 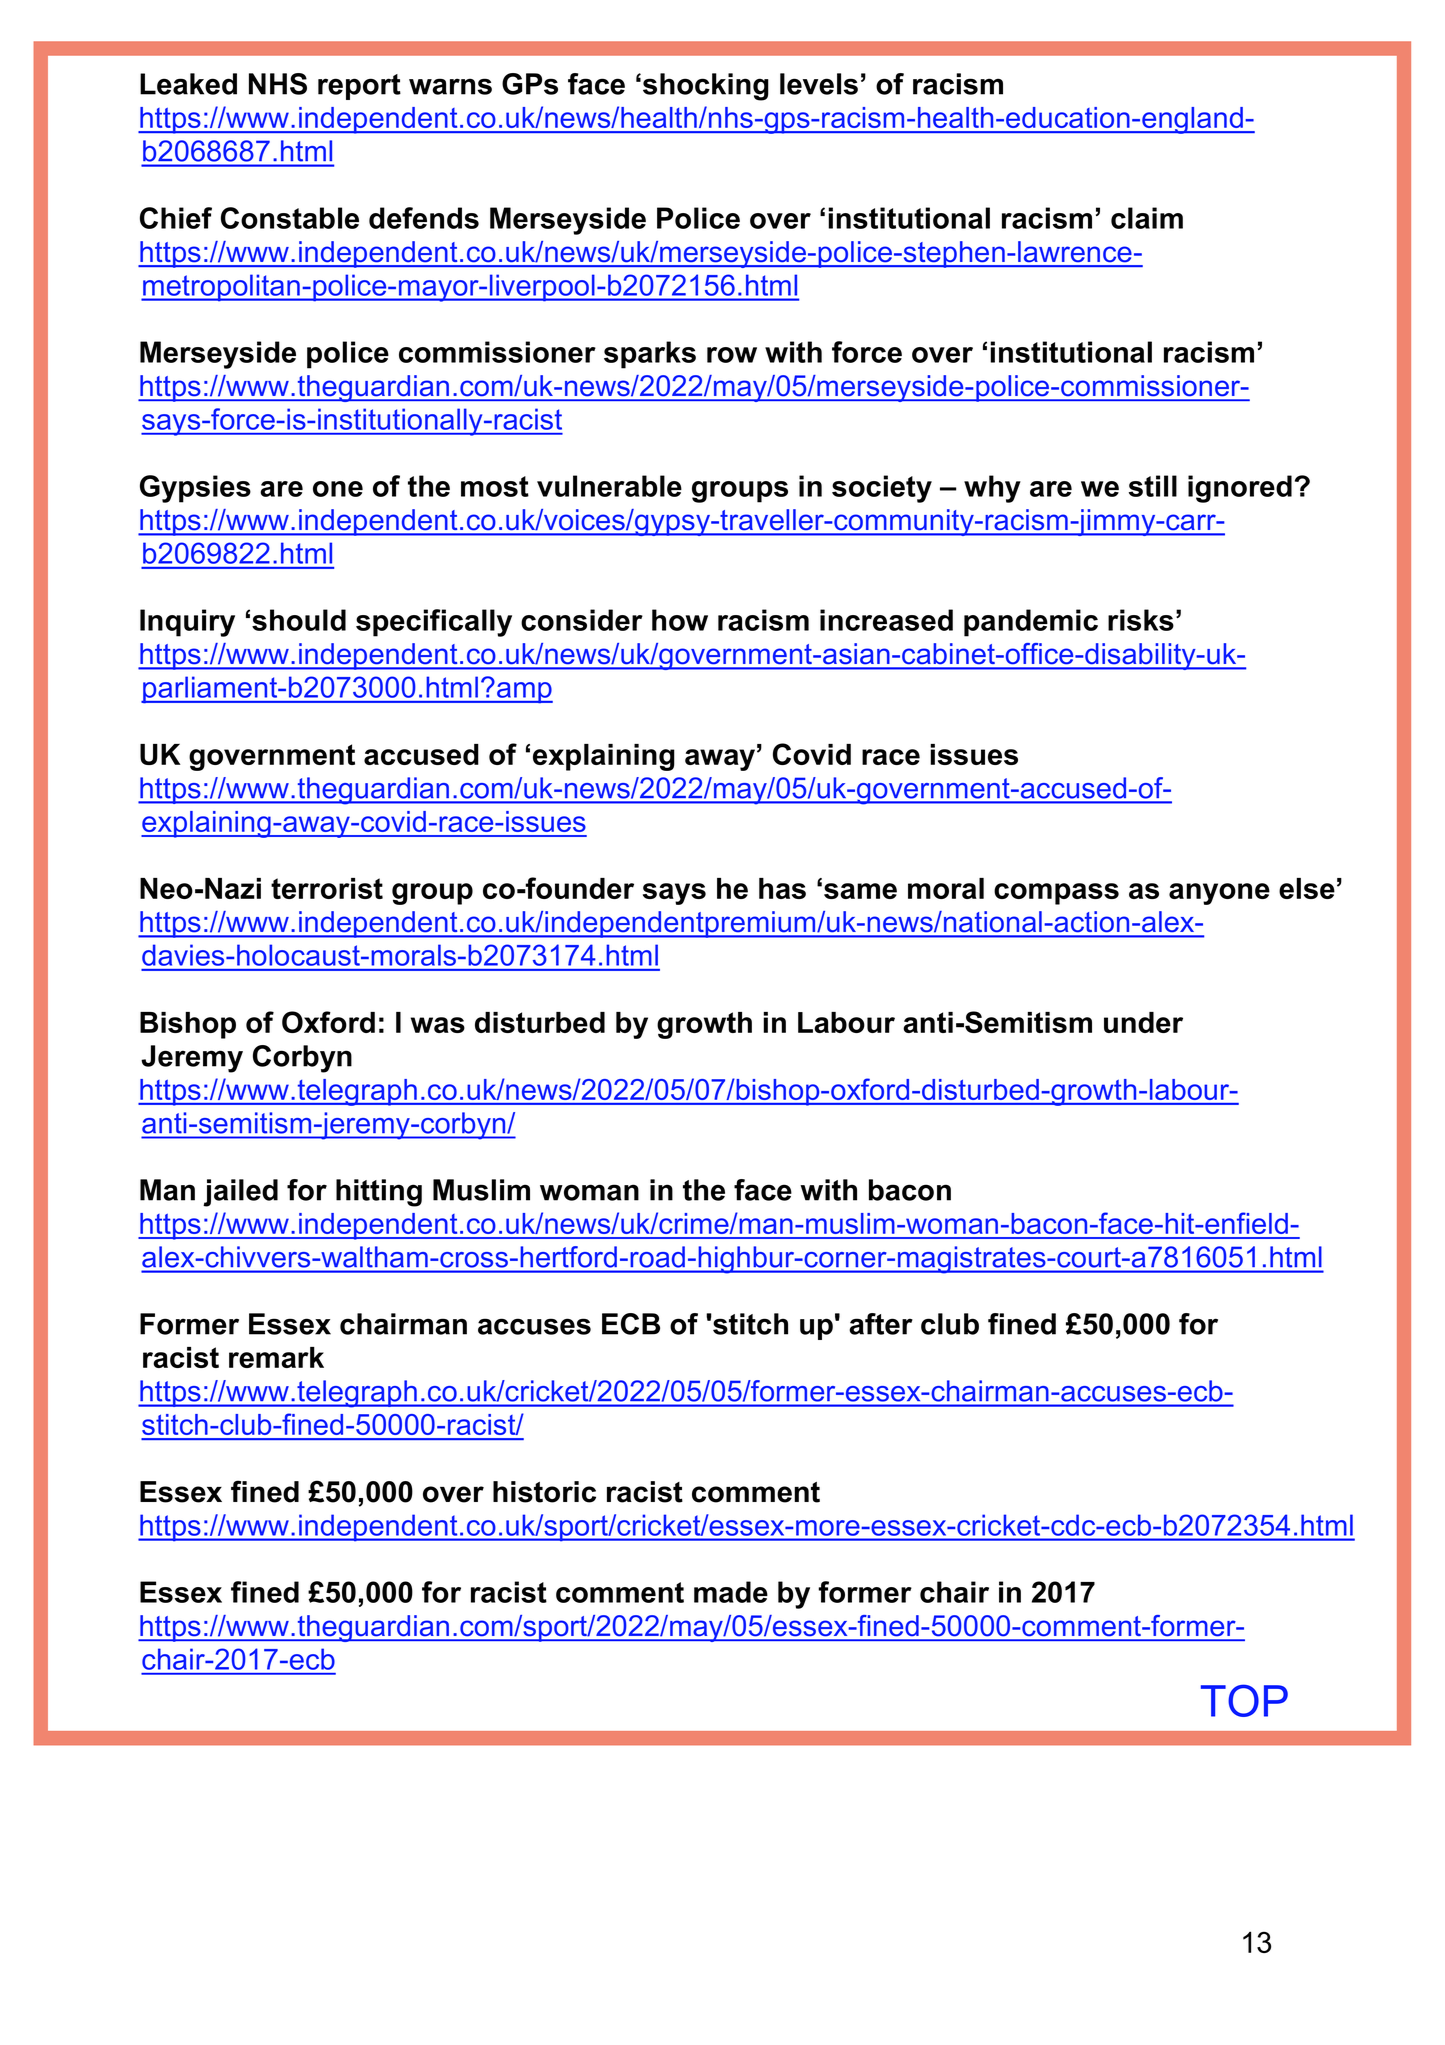 What do you see at coordinates (327, 888) in the screenshot?
I see `terrorist` at bounding box center [327, 888].
